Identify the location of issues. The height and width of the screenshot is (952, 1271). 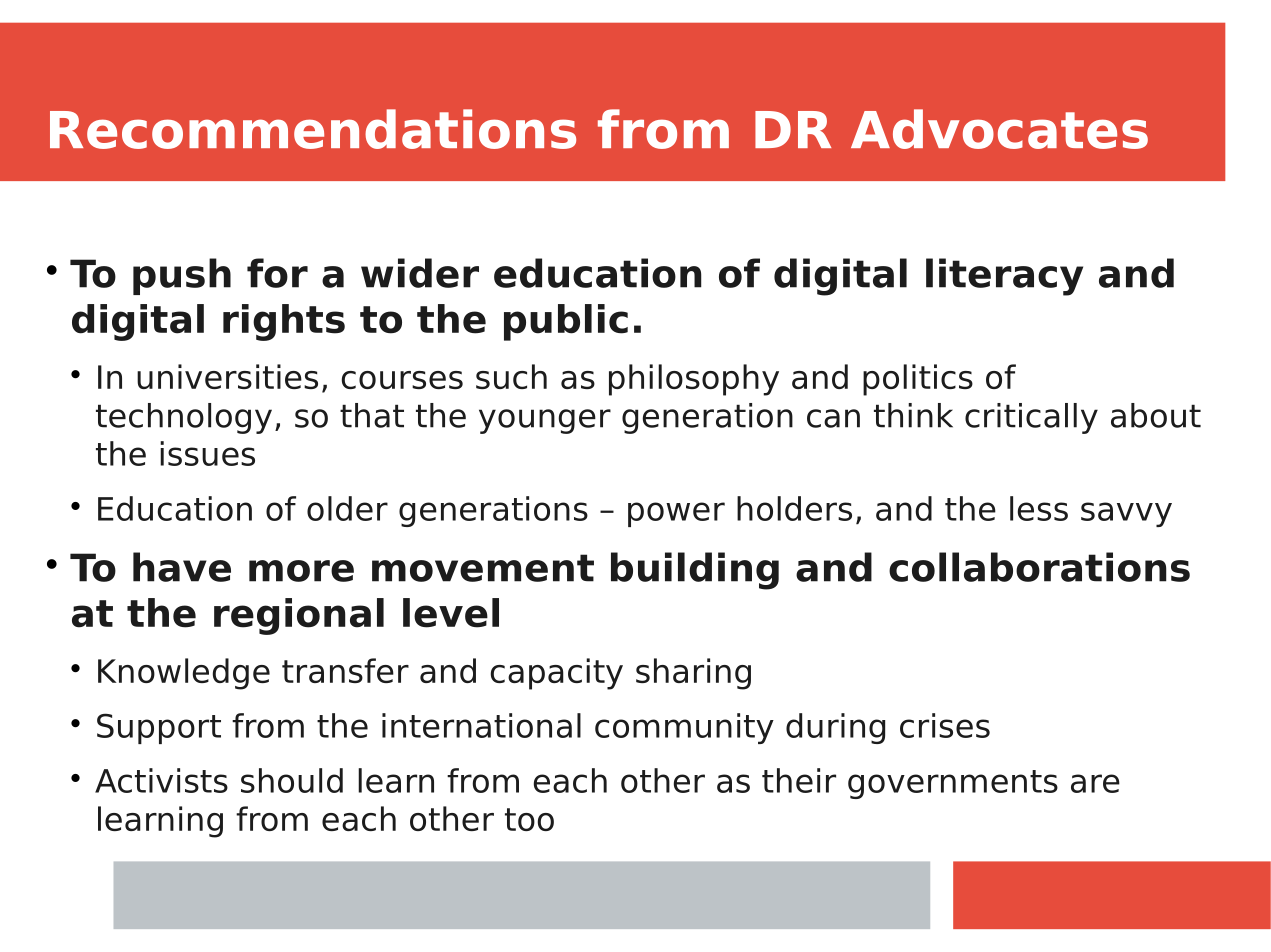
(207, 453).
